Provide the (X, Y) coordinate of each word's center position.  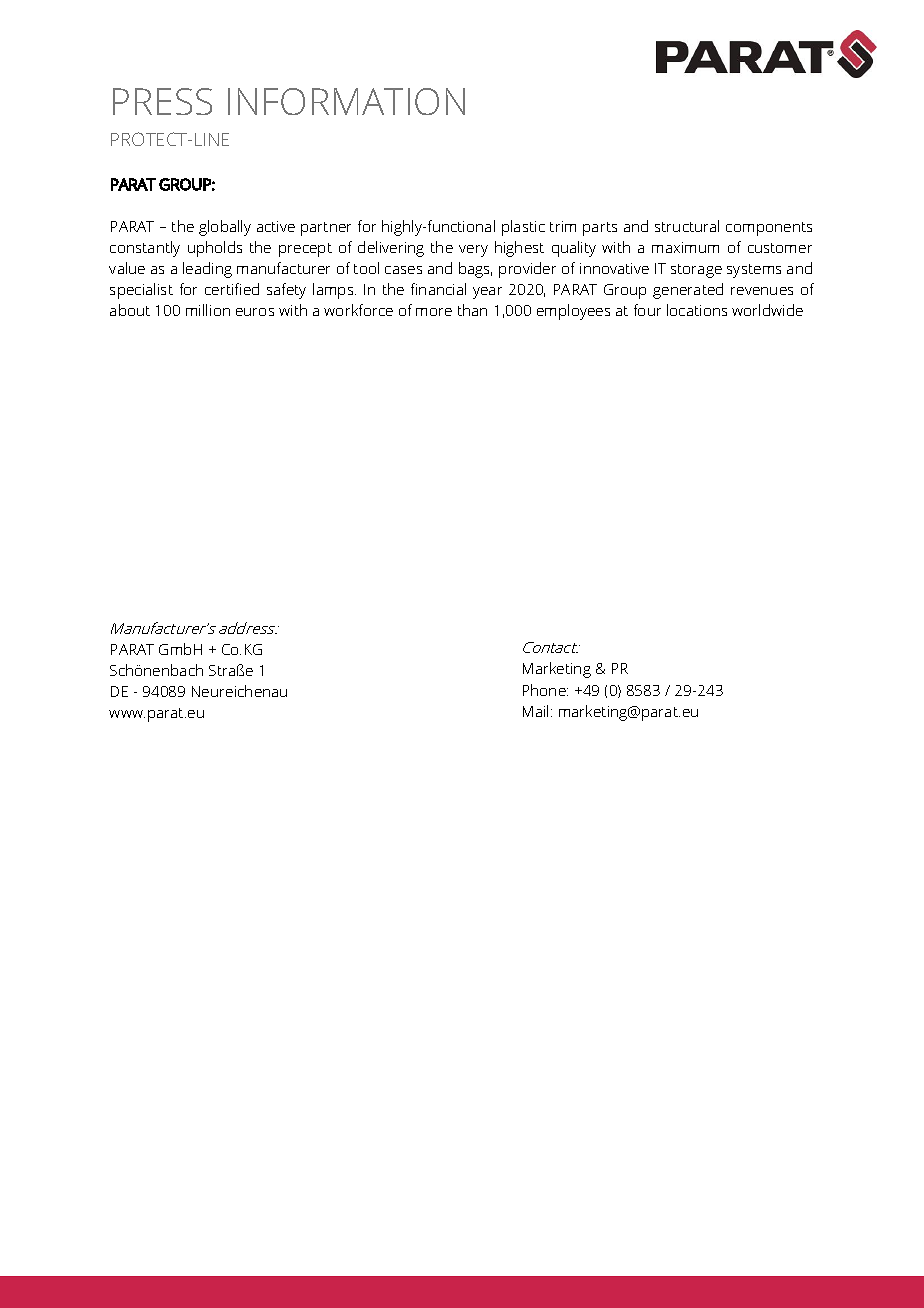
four (647, 310)
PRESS (162, 101)
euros (255, 312)
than (472, 310)
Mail (535, 711)
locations (697, 310)
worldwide (767, 310)
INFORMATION (346, 101)
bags (475, 270)
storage (696, 271)
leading (207, 270)
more (434, 312)
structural (687, 226)
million (208, 310)
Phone (545, 690)
